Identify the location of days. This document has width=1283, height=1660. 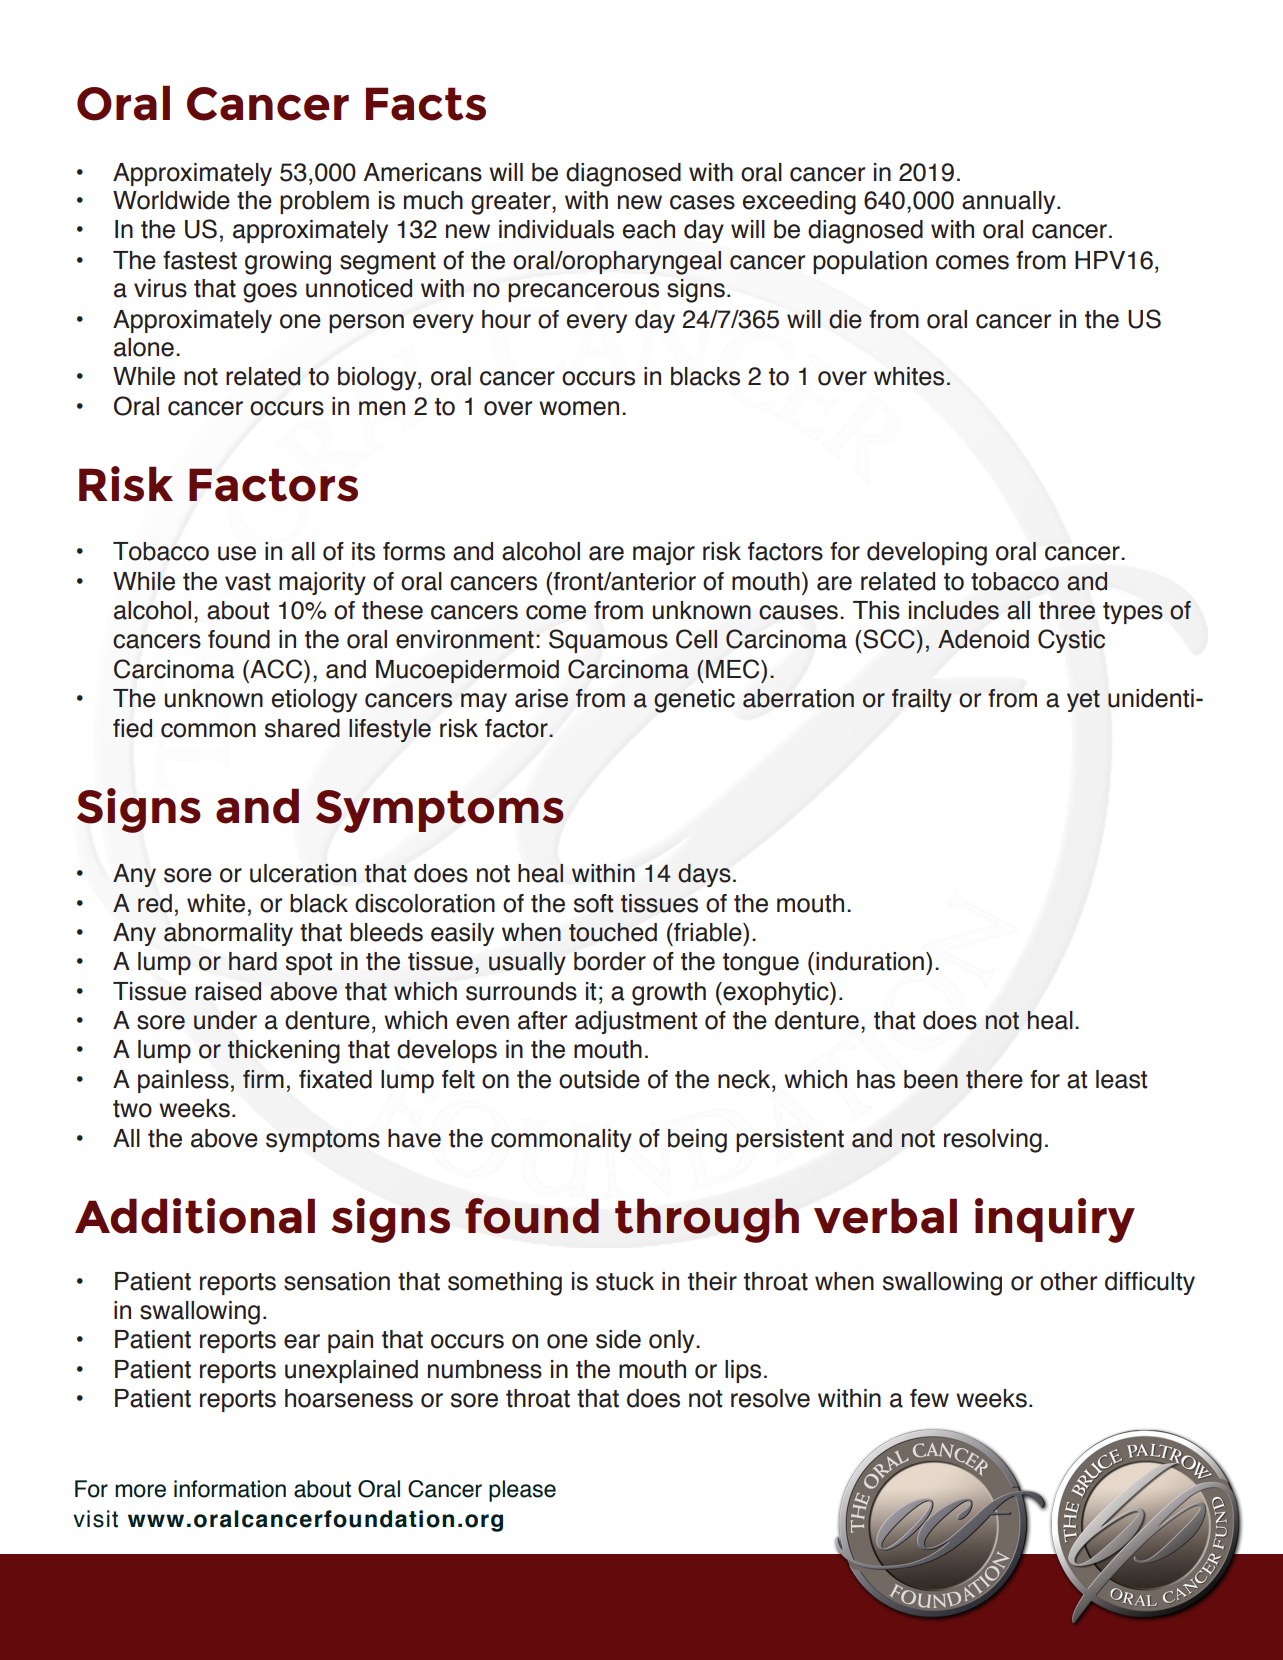
(704, 875).
